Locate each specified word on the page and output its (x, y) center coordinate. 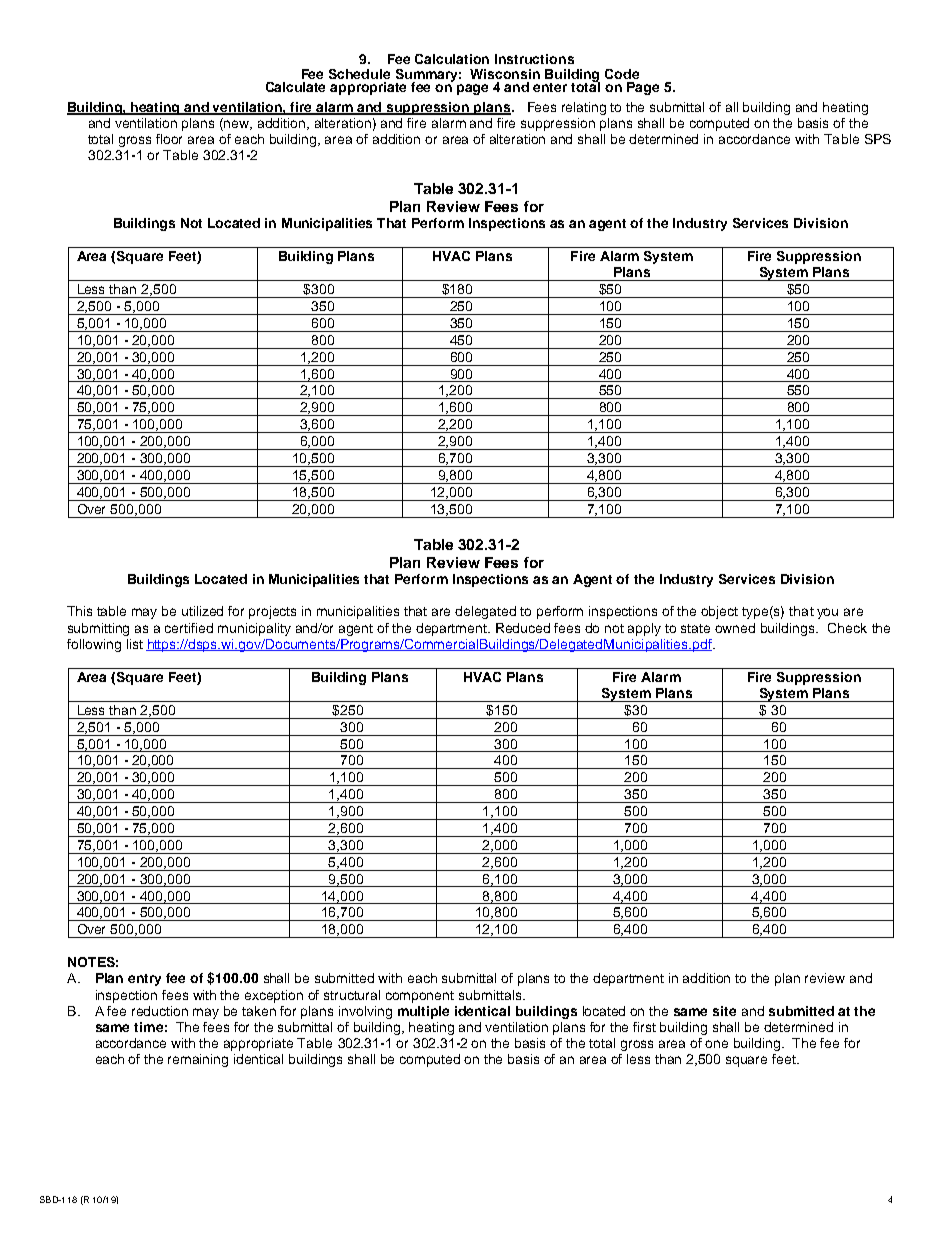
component (420, 997)
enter (550, 87)
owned (735, 628)
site (724, 1011)
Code (622, 74)
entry (144, 980)
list (135, 644)
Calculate (295, 87)
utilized (202, 611)
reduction (160, 1011)
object (719, 612)
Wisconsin (505, 74)
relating (584, 108)
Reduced (523, 628)
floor (169, 139)
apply (644, 629)
